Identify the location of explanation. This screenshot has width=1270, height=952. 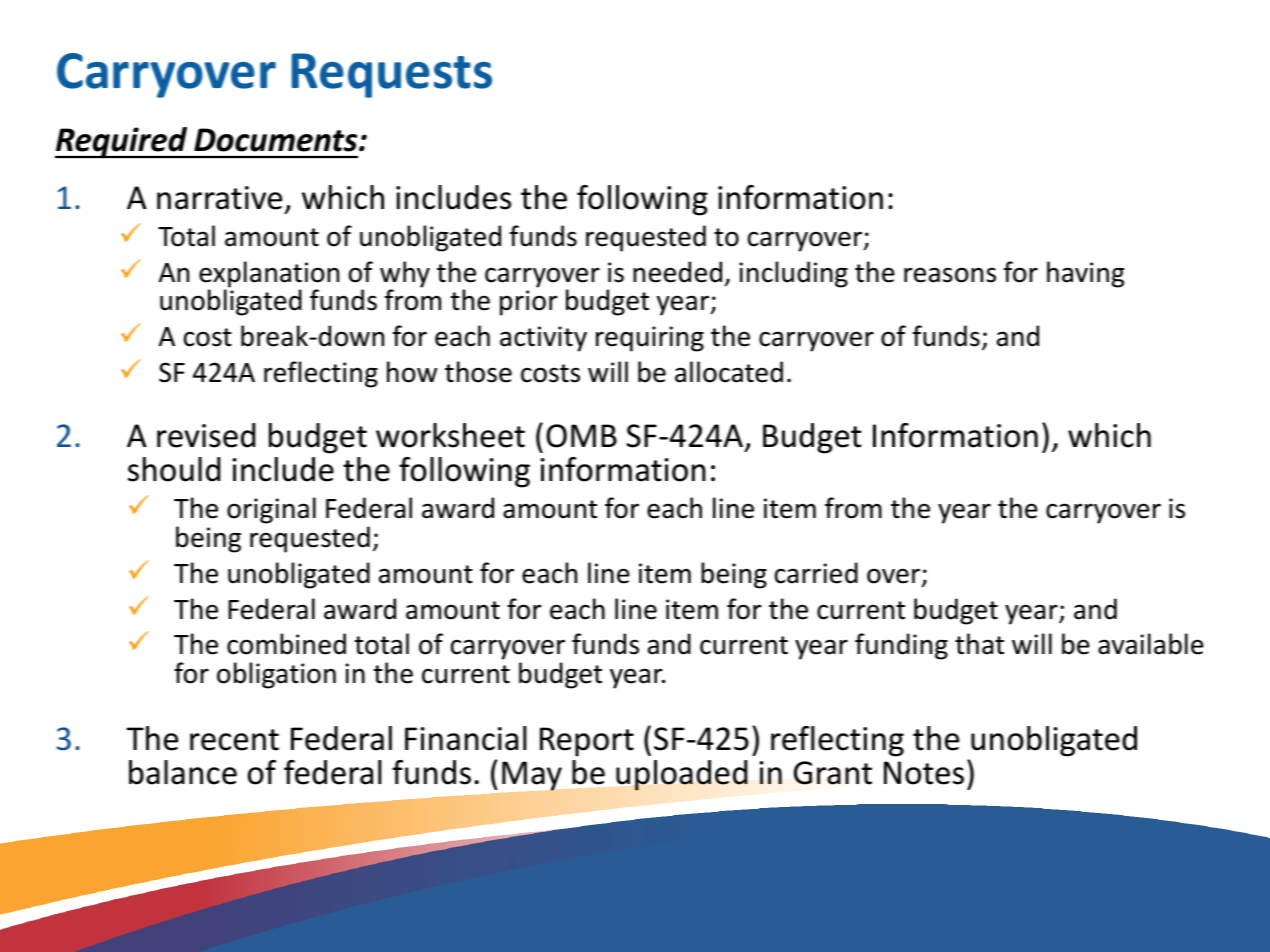
(269, 275).
